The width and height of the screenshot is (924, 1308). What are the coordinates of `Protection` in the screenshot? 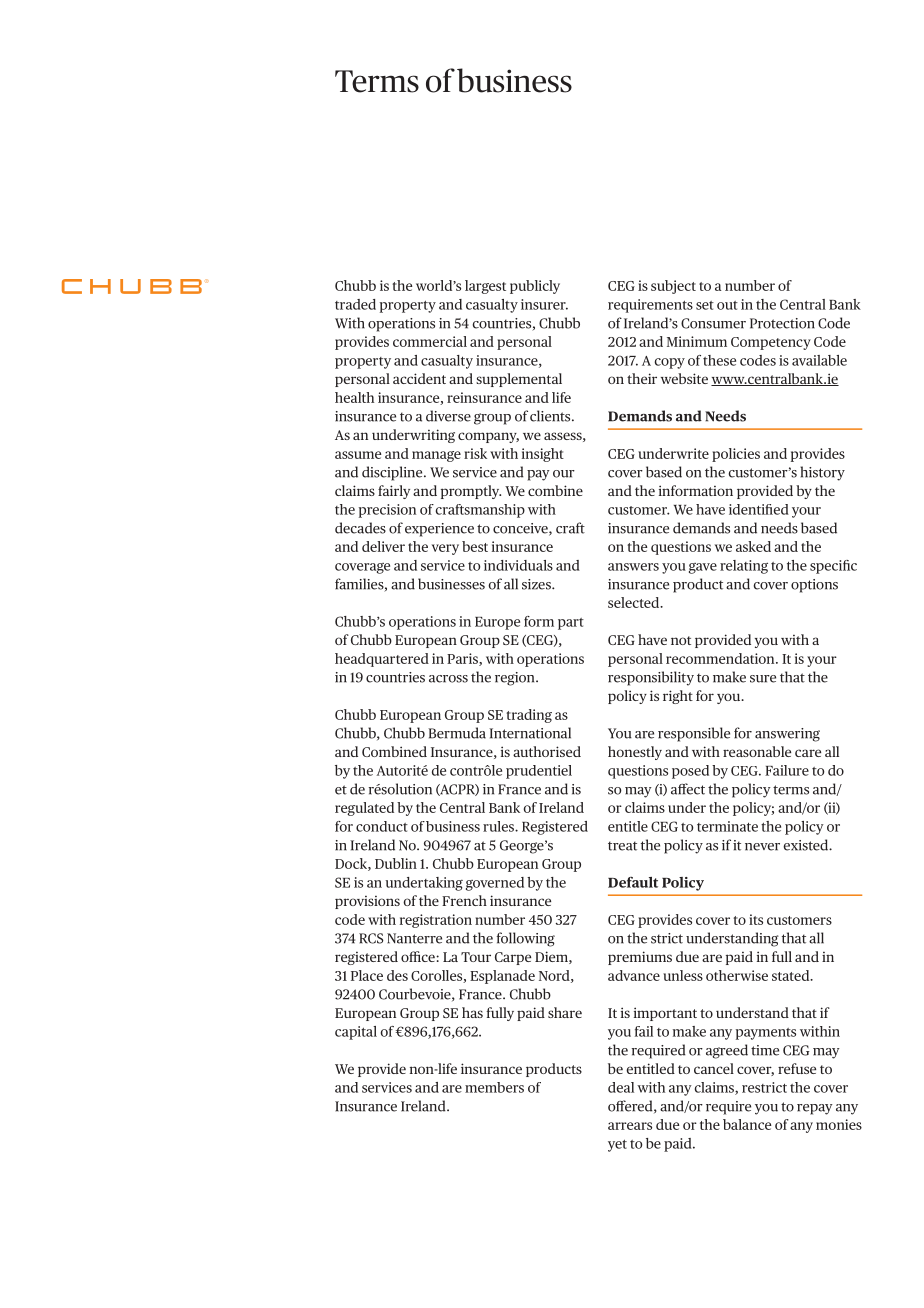 It's located at (782, 323).
